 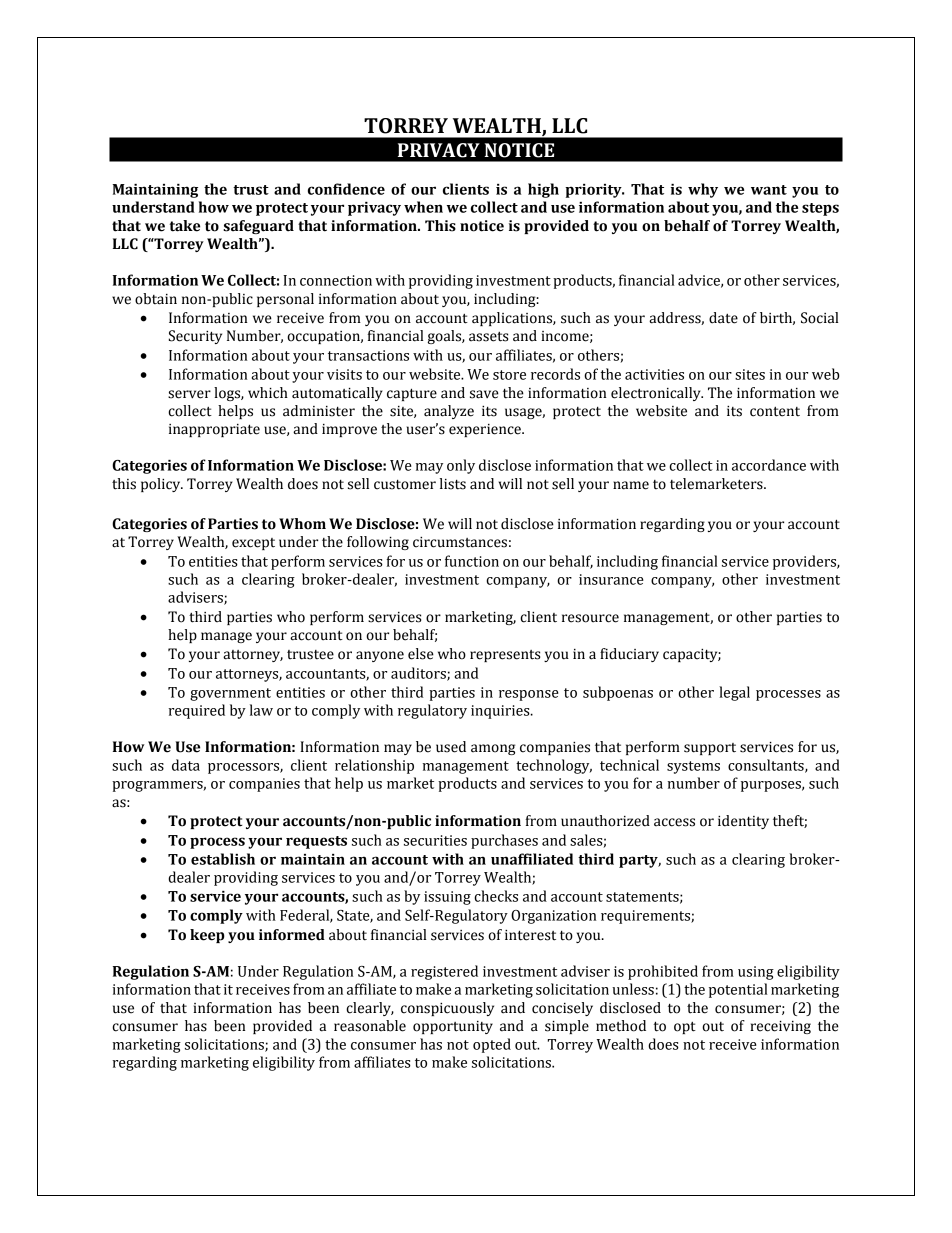 I want to click on want, so click(x=769, y=190).
